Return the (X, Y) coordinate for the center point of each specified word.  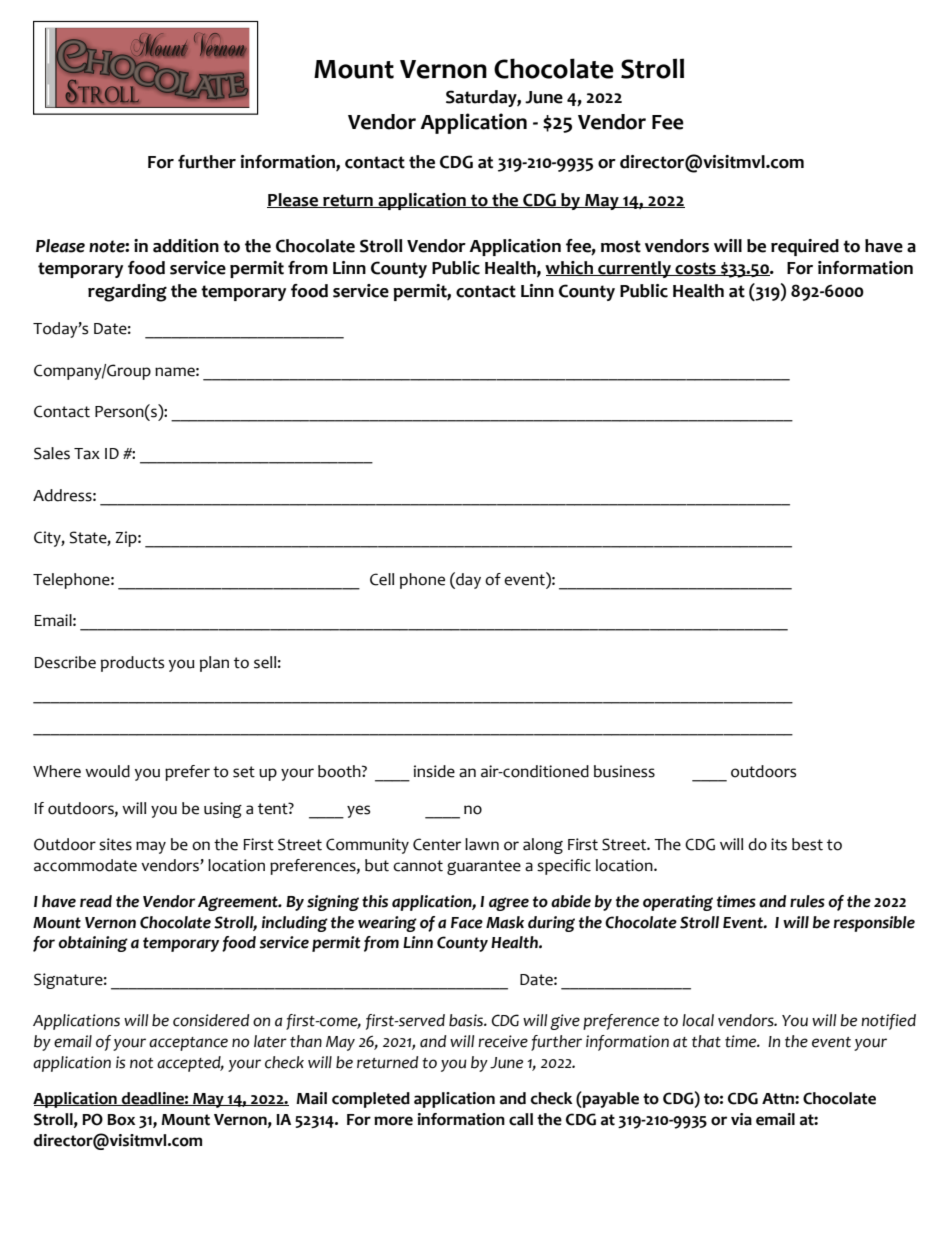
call (521, 1119)
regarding (127, 293)
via (741, 1119)
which (570, 268)
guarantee (484, 867)
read (96, 901)
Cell (382, 579)
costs (695, 269)
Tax (87, 454)
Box (121, 1120)
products (132, 664)
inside (434, 771)
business (624, 771)
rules (807, 901)
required (805, 247)
